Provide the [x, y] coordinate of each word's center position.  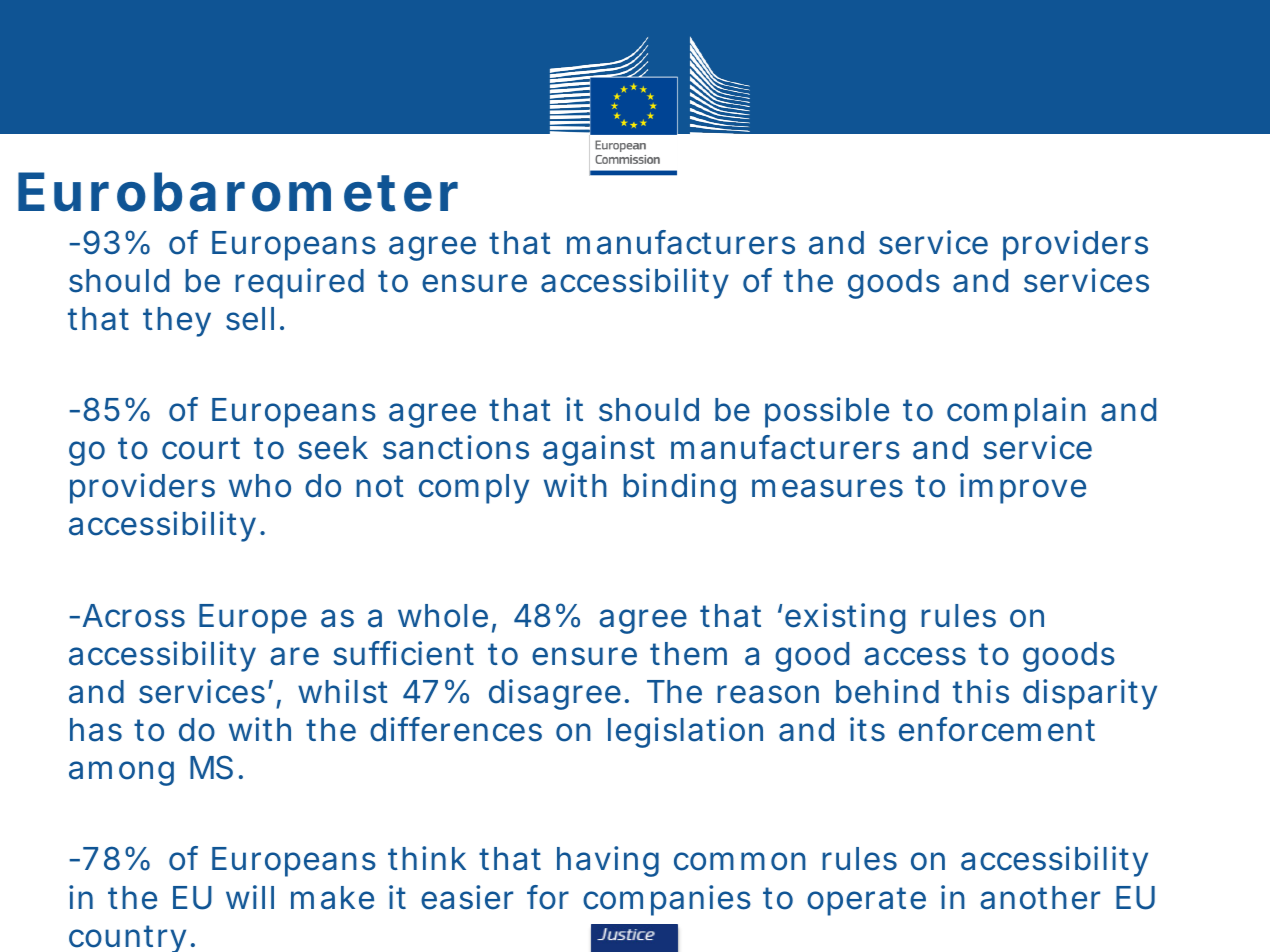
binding [679, 488]
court [201, 448]
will [250, 897]
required [299, 283]
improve [1023, 488]
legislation [685, 732]
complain [1016, 412]
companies [667, 900]
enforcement [997, 729]
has [96, 730]
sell [250, 319]
